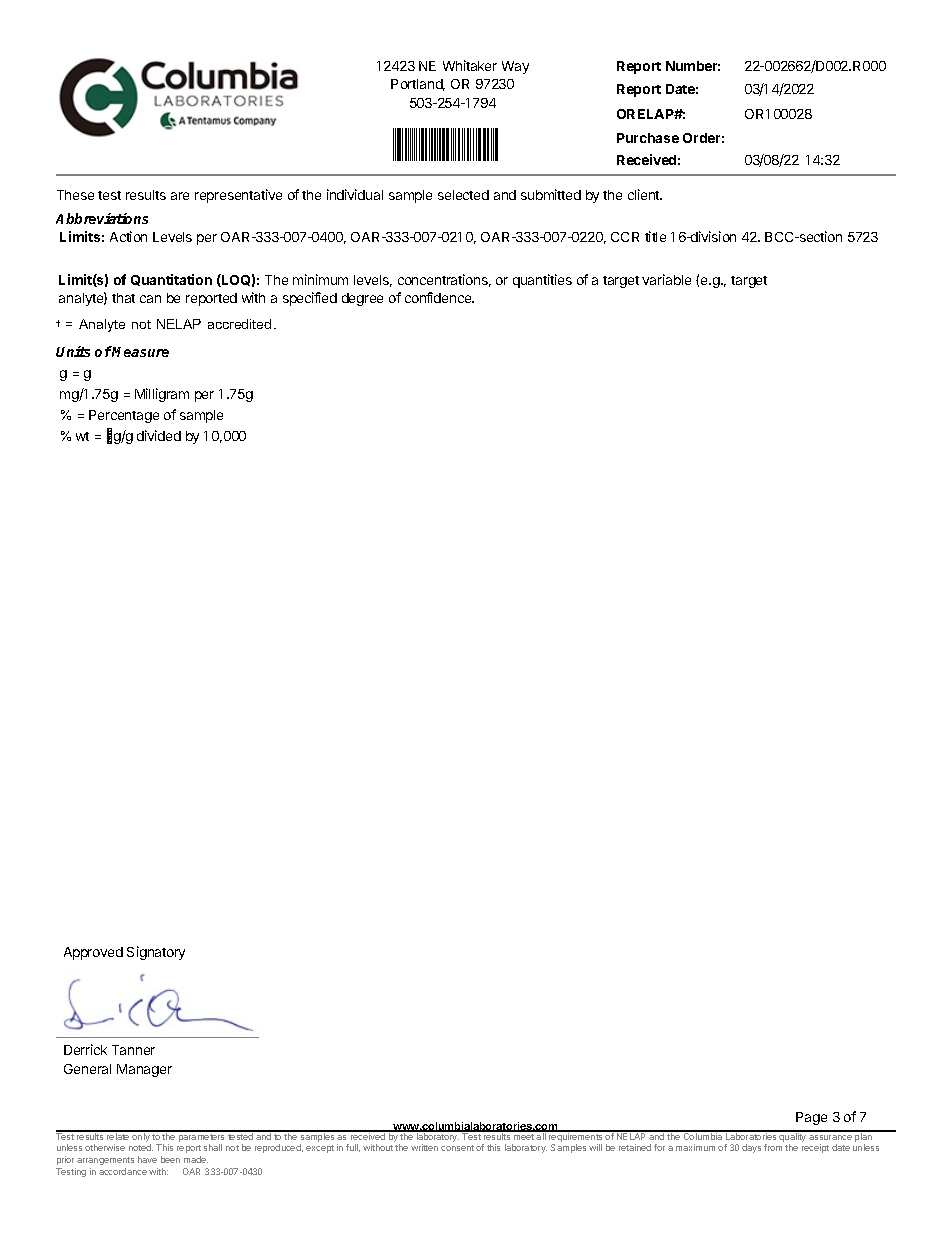  I want to click on quantities, so click(542, 281).
